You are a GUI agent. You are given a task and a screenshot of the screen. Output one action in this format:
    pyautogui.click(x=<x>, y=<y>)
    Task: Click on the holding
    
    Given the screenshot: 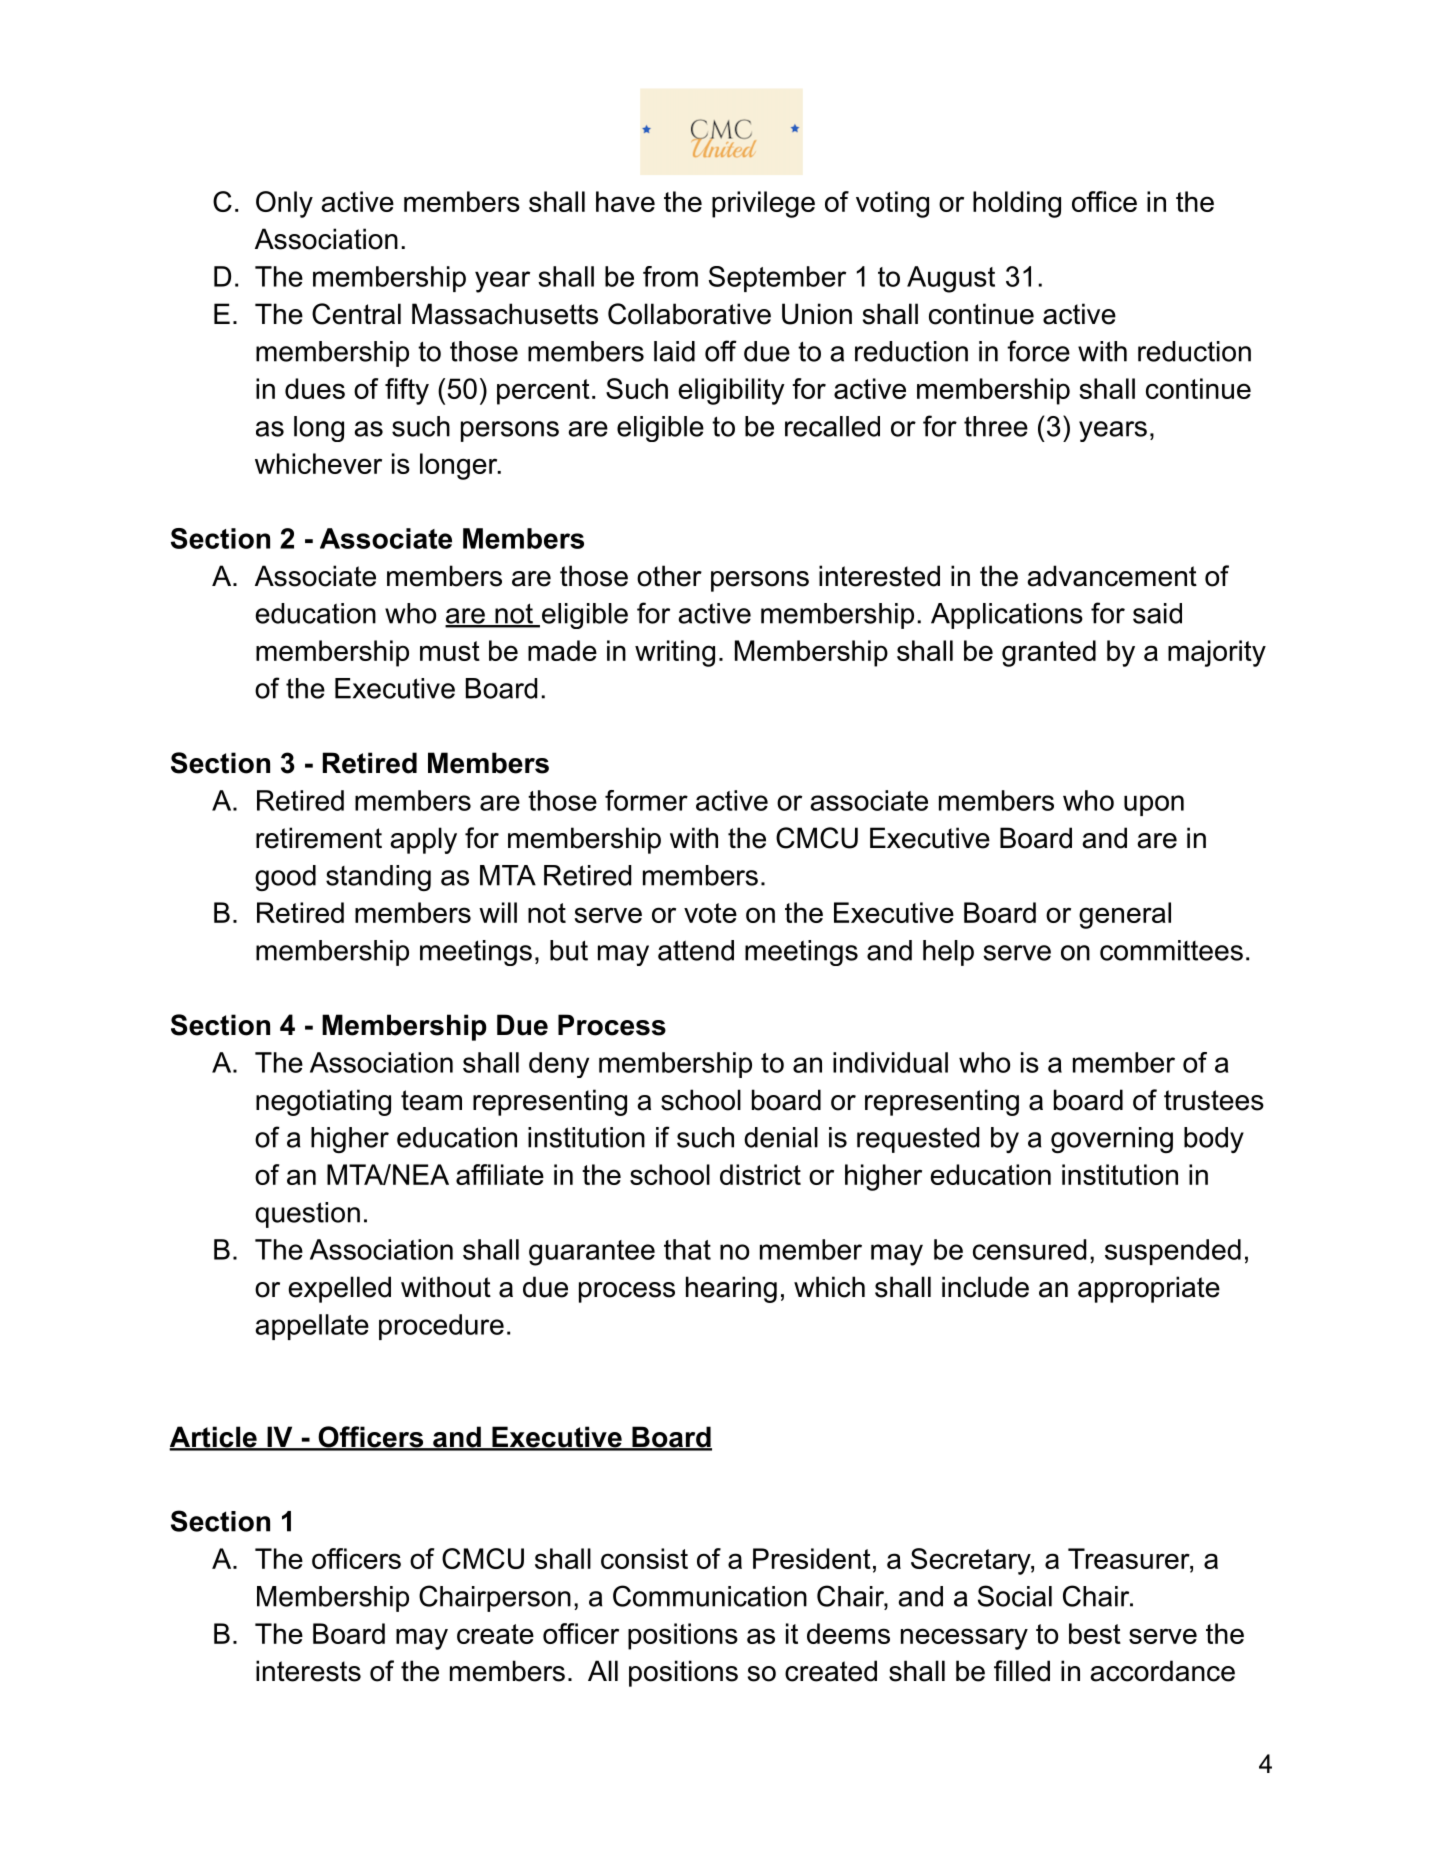 What is the action you would take?
    pyautogui.click(x=1017, y=204)
